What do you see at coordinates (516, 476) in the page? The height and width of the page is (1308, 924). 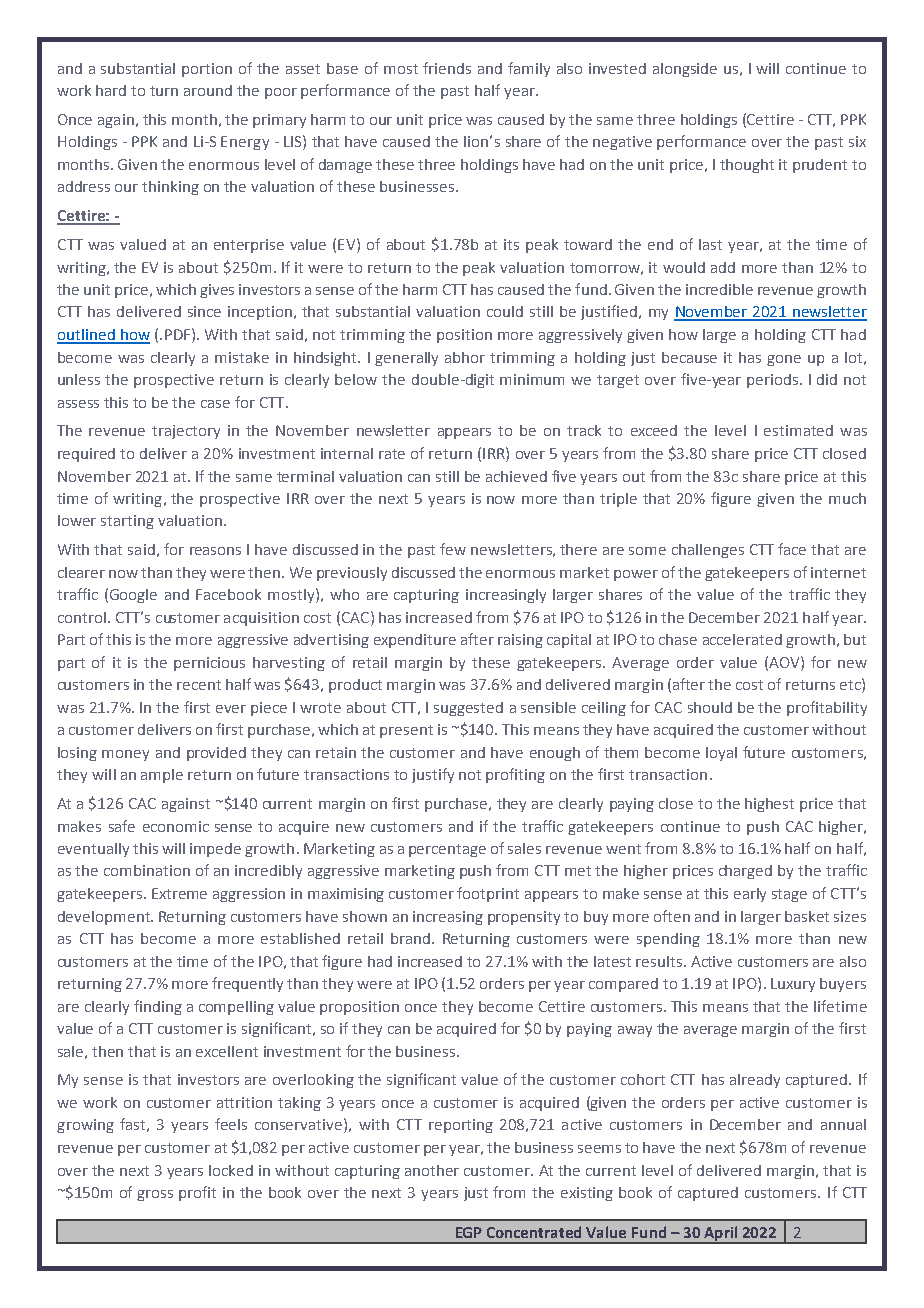 I see `achieved` at bounding box center [516, 476].
